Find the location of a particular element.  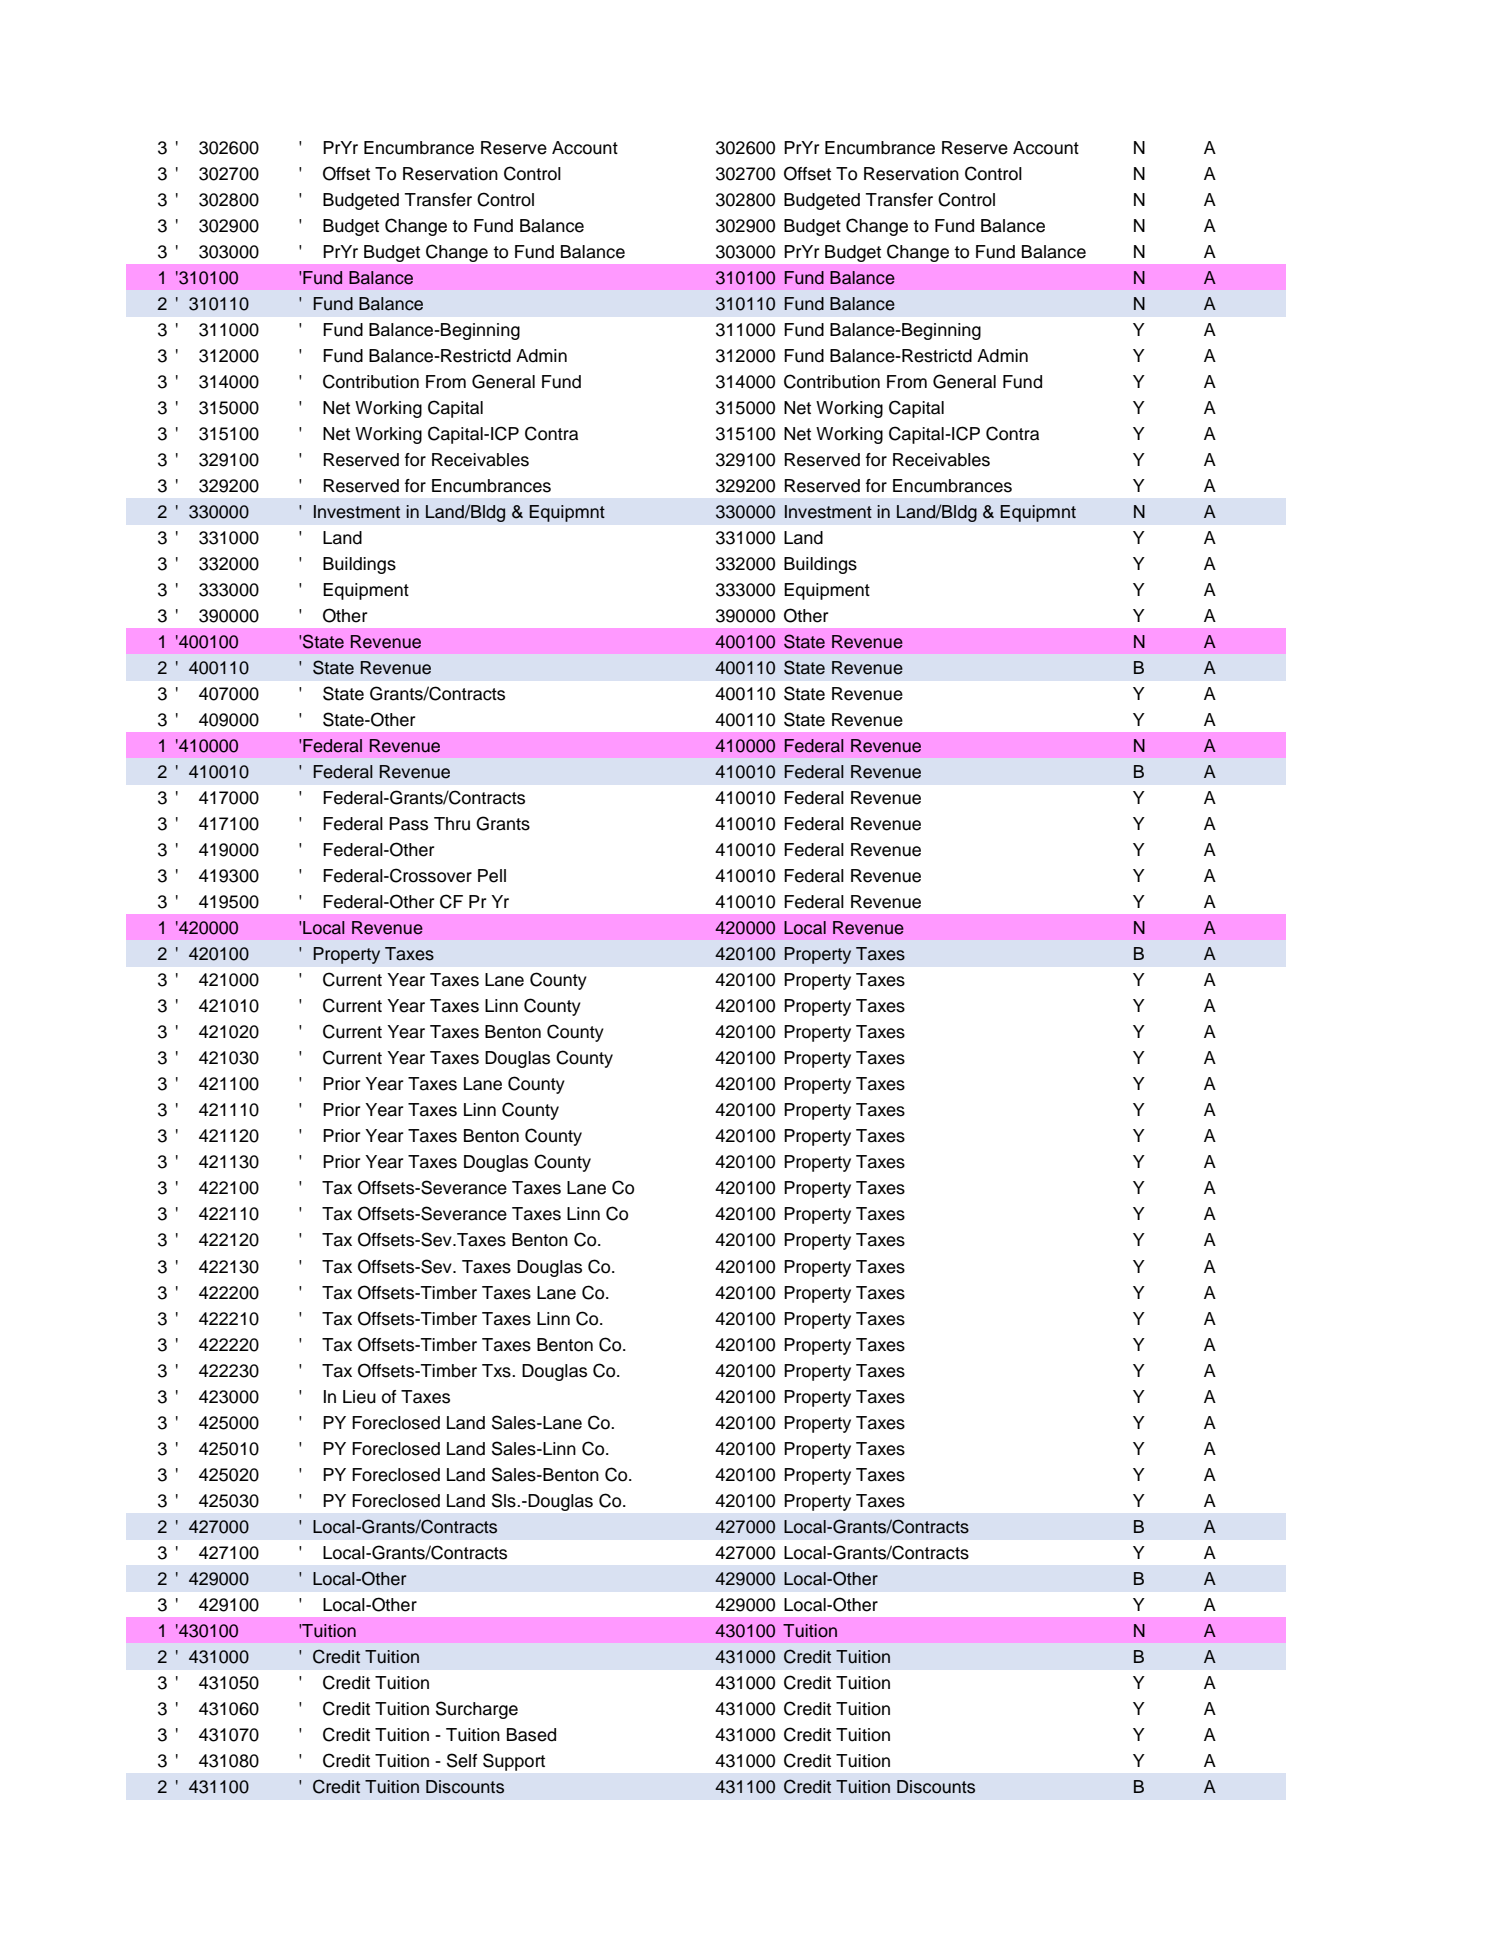

Based is located at coordinates (531, 1735).
